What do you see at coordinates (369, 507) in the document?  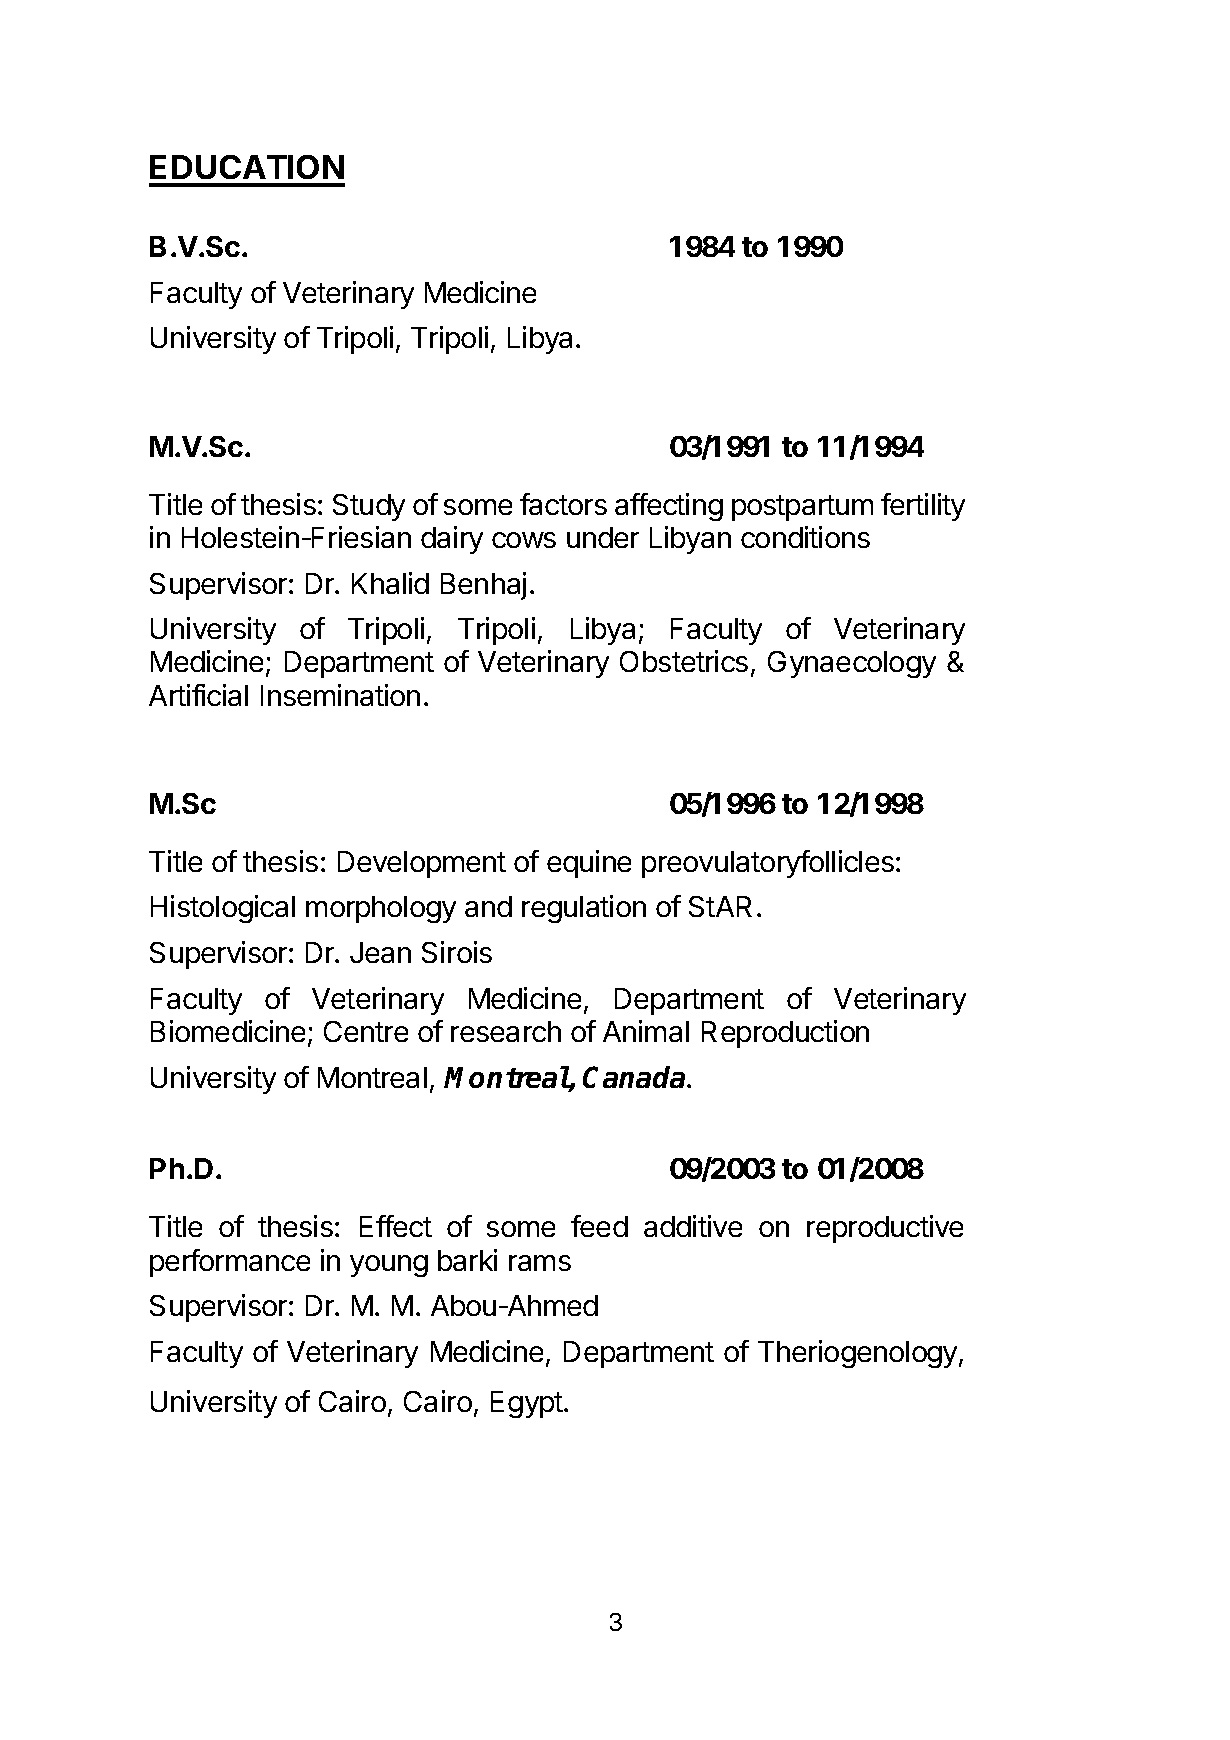 I see `Study` at bounding box center [369, 507].
